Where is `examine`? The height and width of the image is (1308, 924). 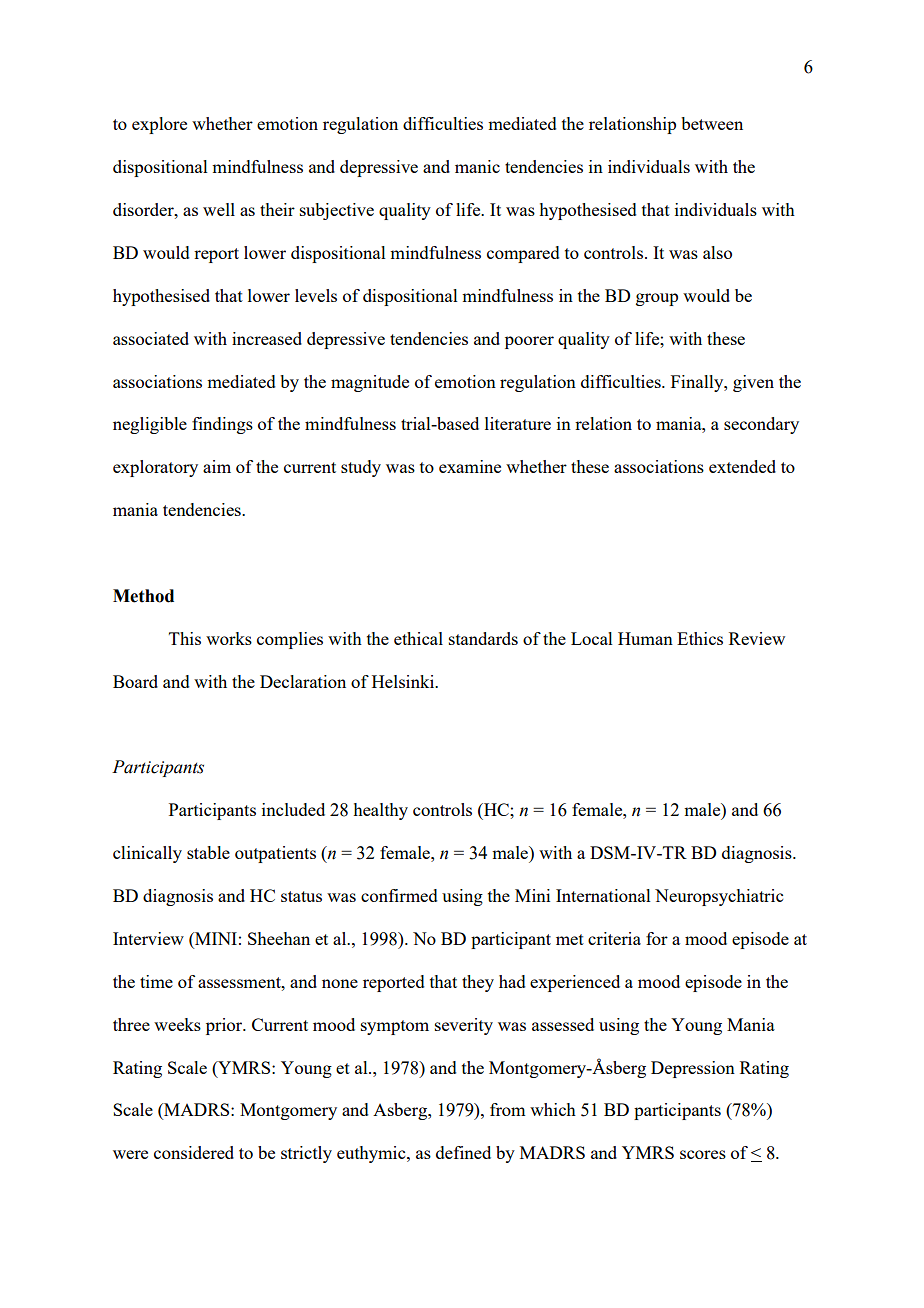 examine is located at coordinates (470, 466).
